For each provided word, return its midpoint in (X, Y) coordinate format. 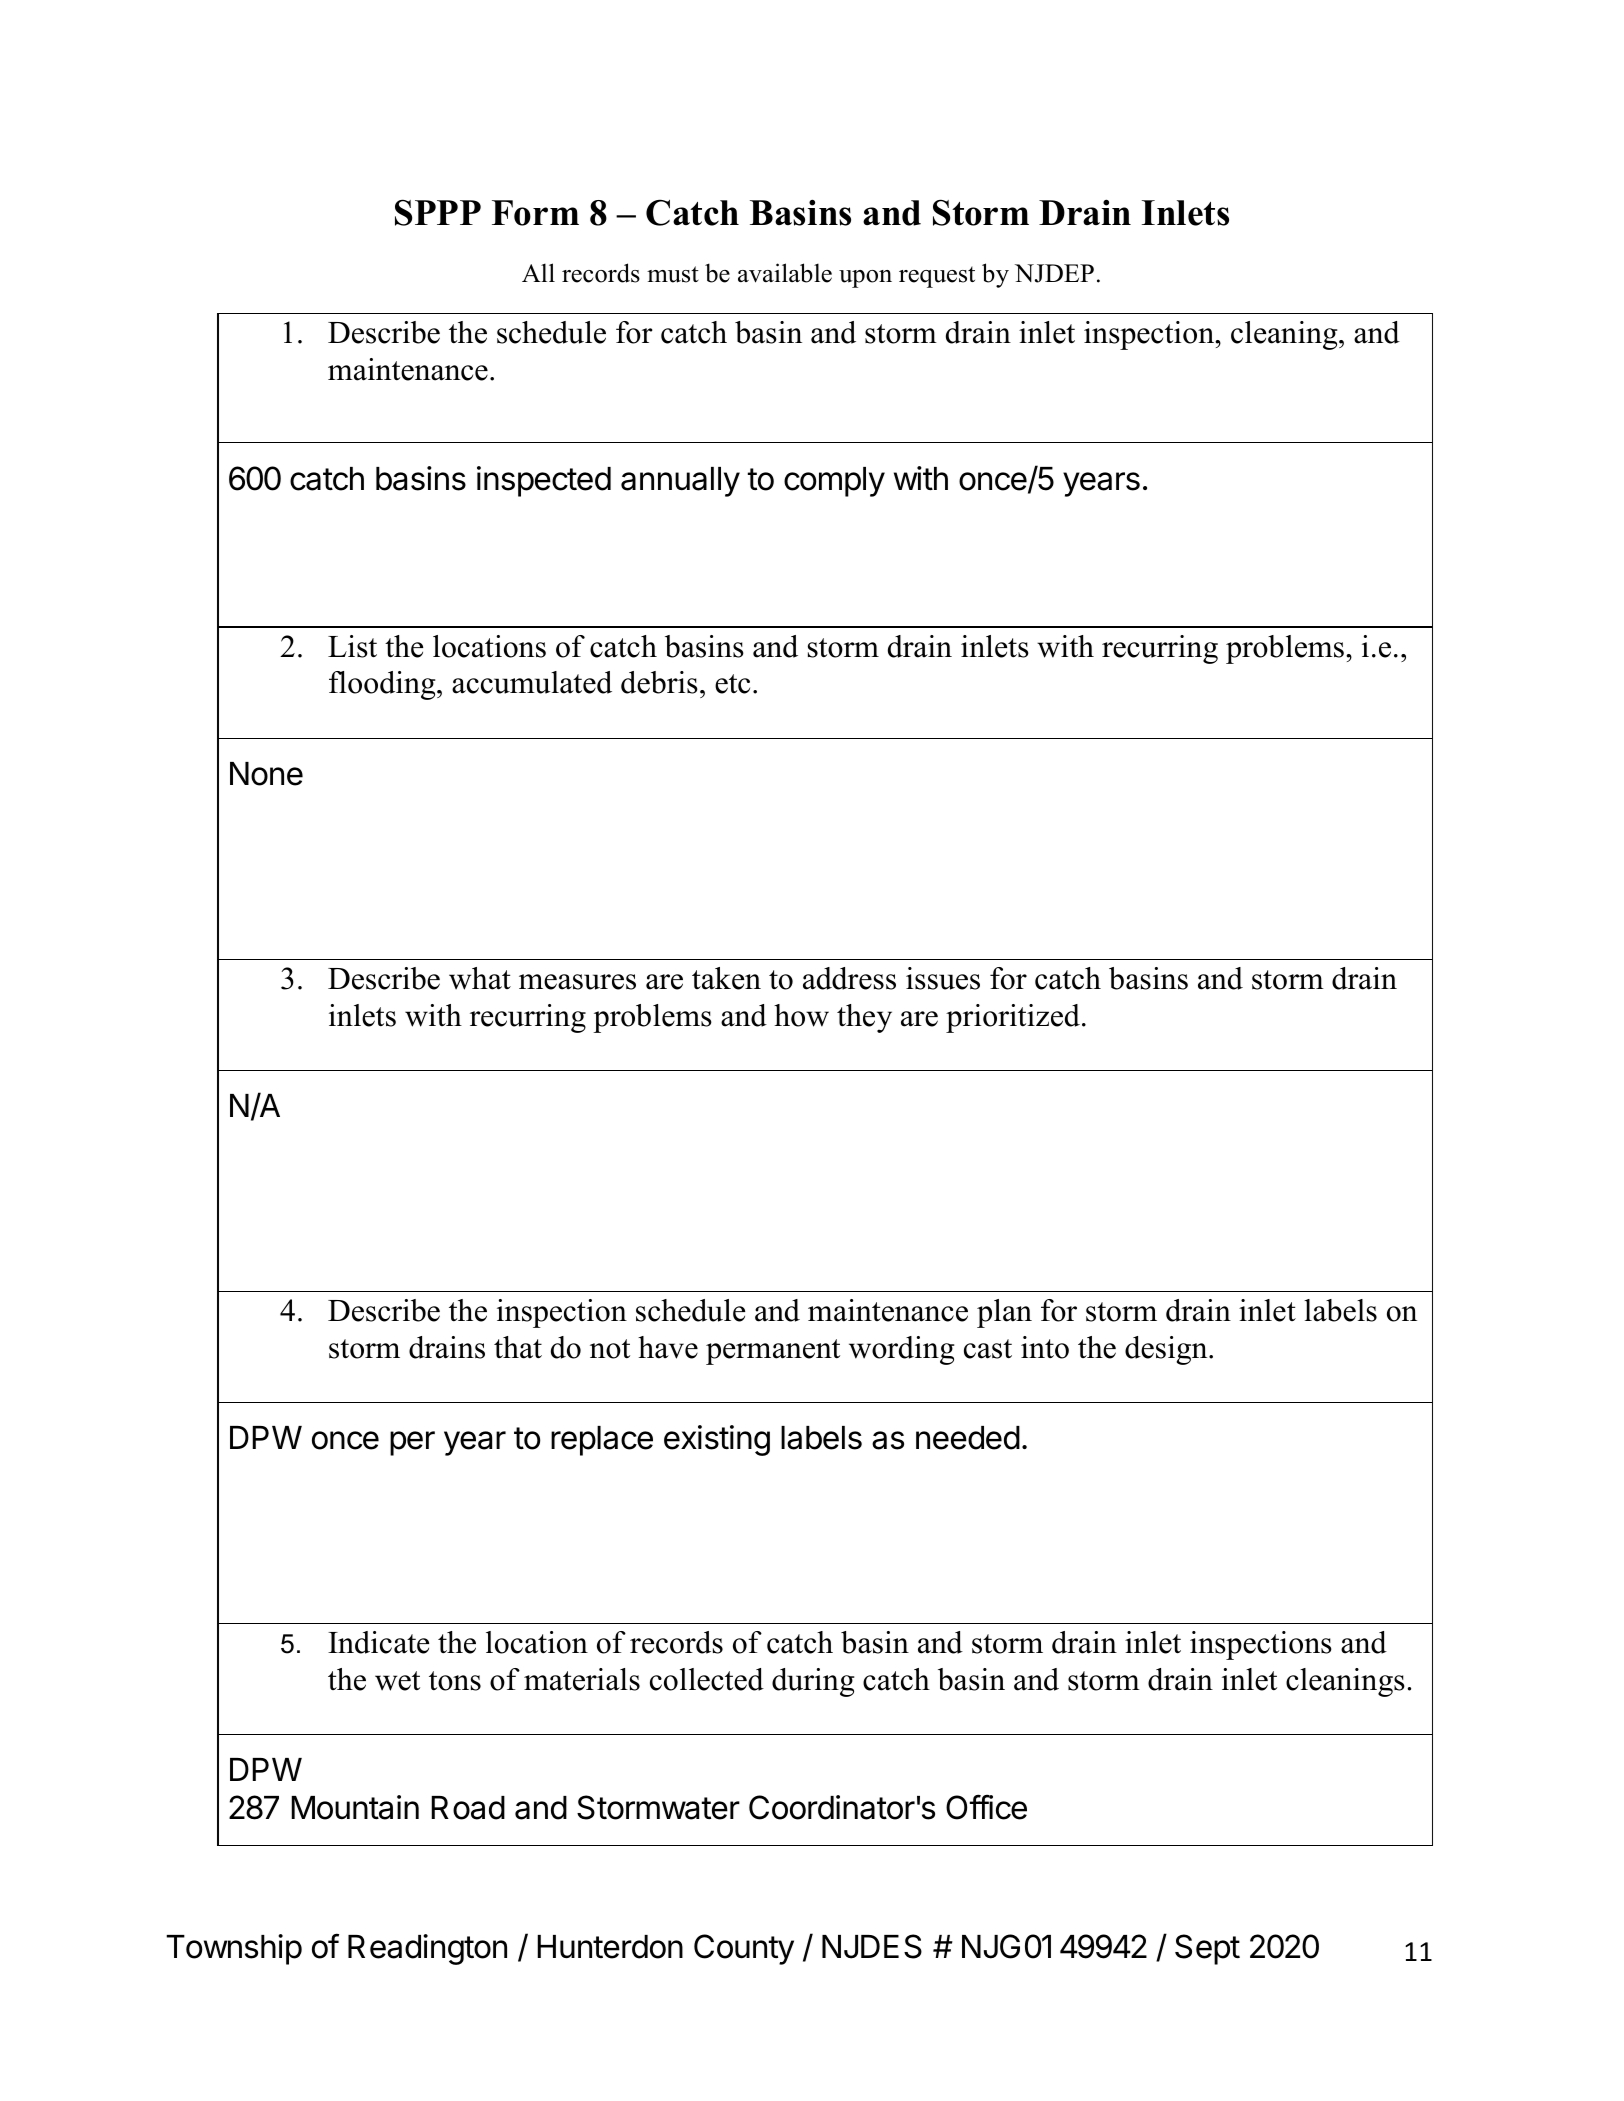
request (937, 277)
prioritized (1013, 1018)
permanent (773, 1352)
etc (732, 684)
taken (726, 978)
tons (455, 1681)
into (1045, 1347)
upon (865, 279)
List (352, 646)
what (480, 978)
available (785, 273)
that (518, 1347)
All (538, 272)
